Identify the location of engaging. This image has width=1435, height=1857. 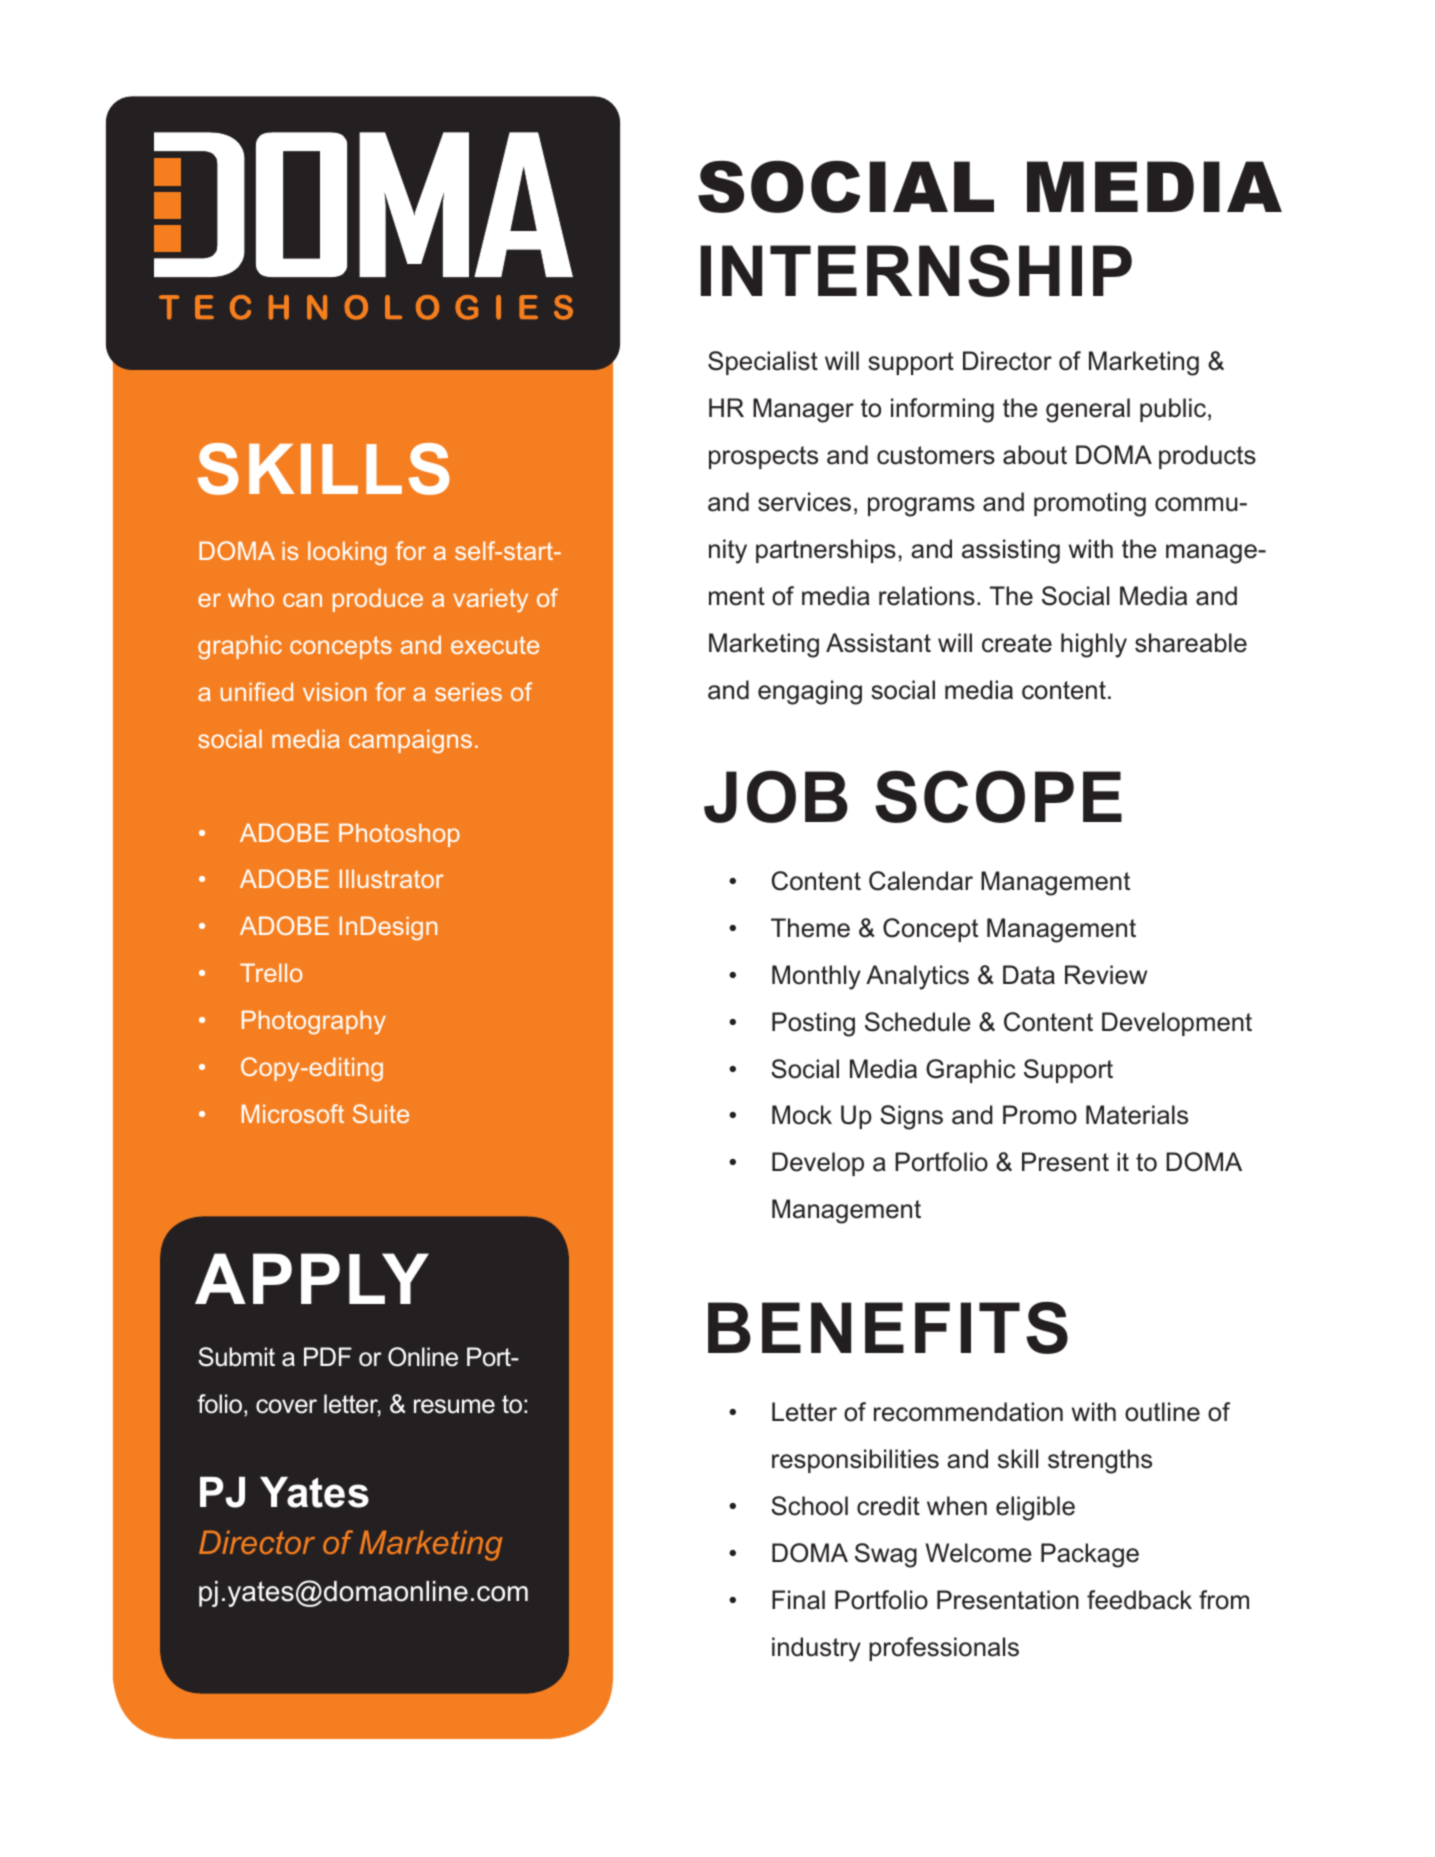
(810, 692).
